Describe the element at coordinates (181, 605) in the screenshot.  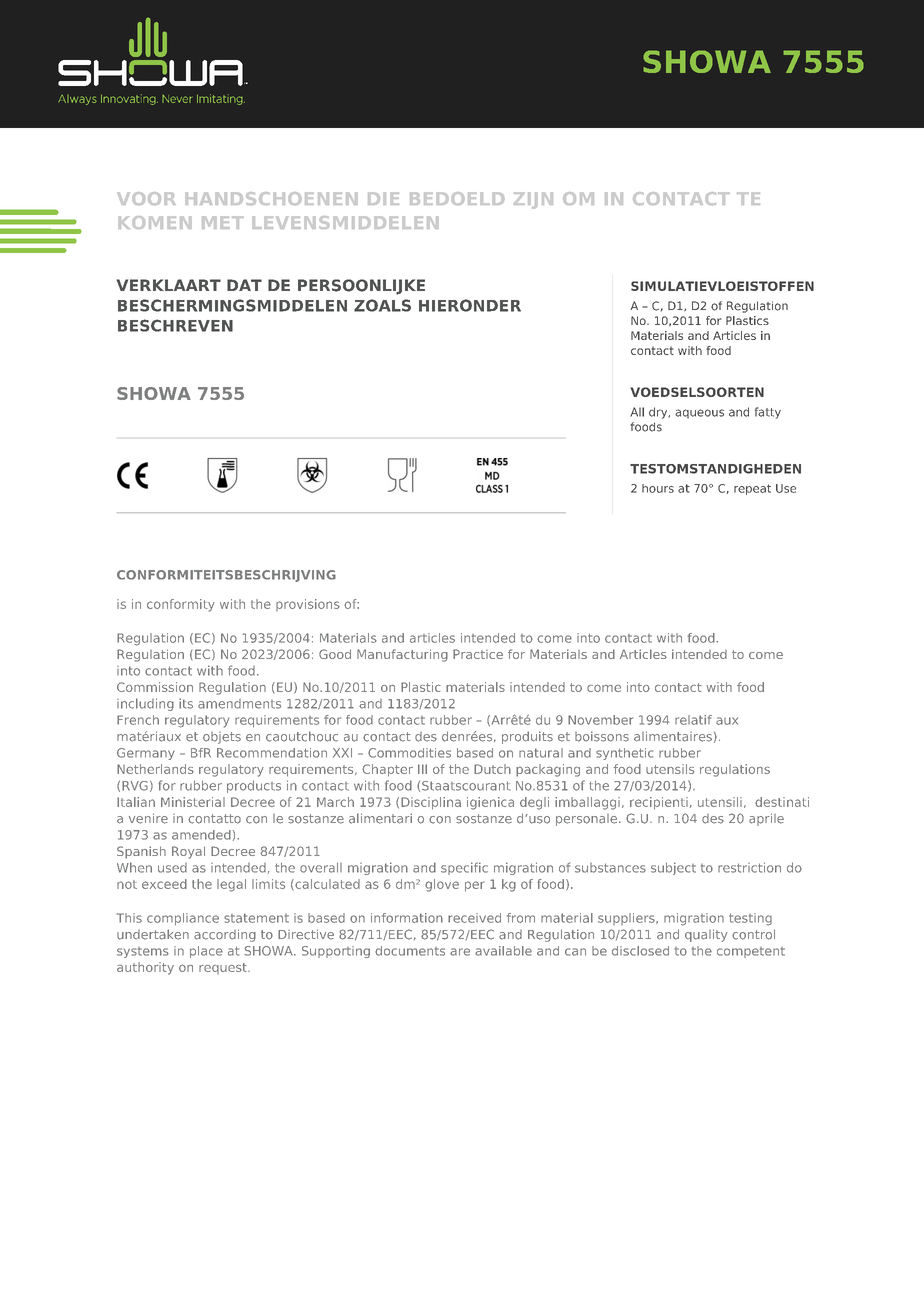
I see `conformity` at that location.
